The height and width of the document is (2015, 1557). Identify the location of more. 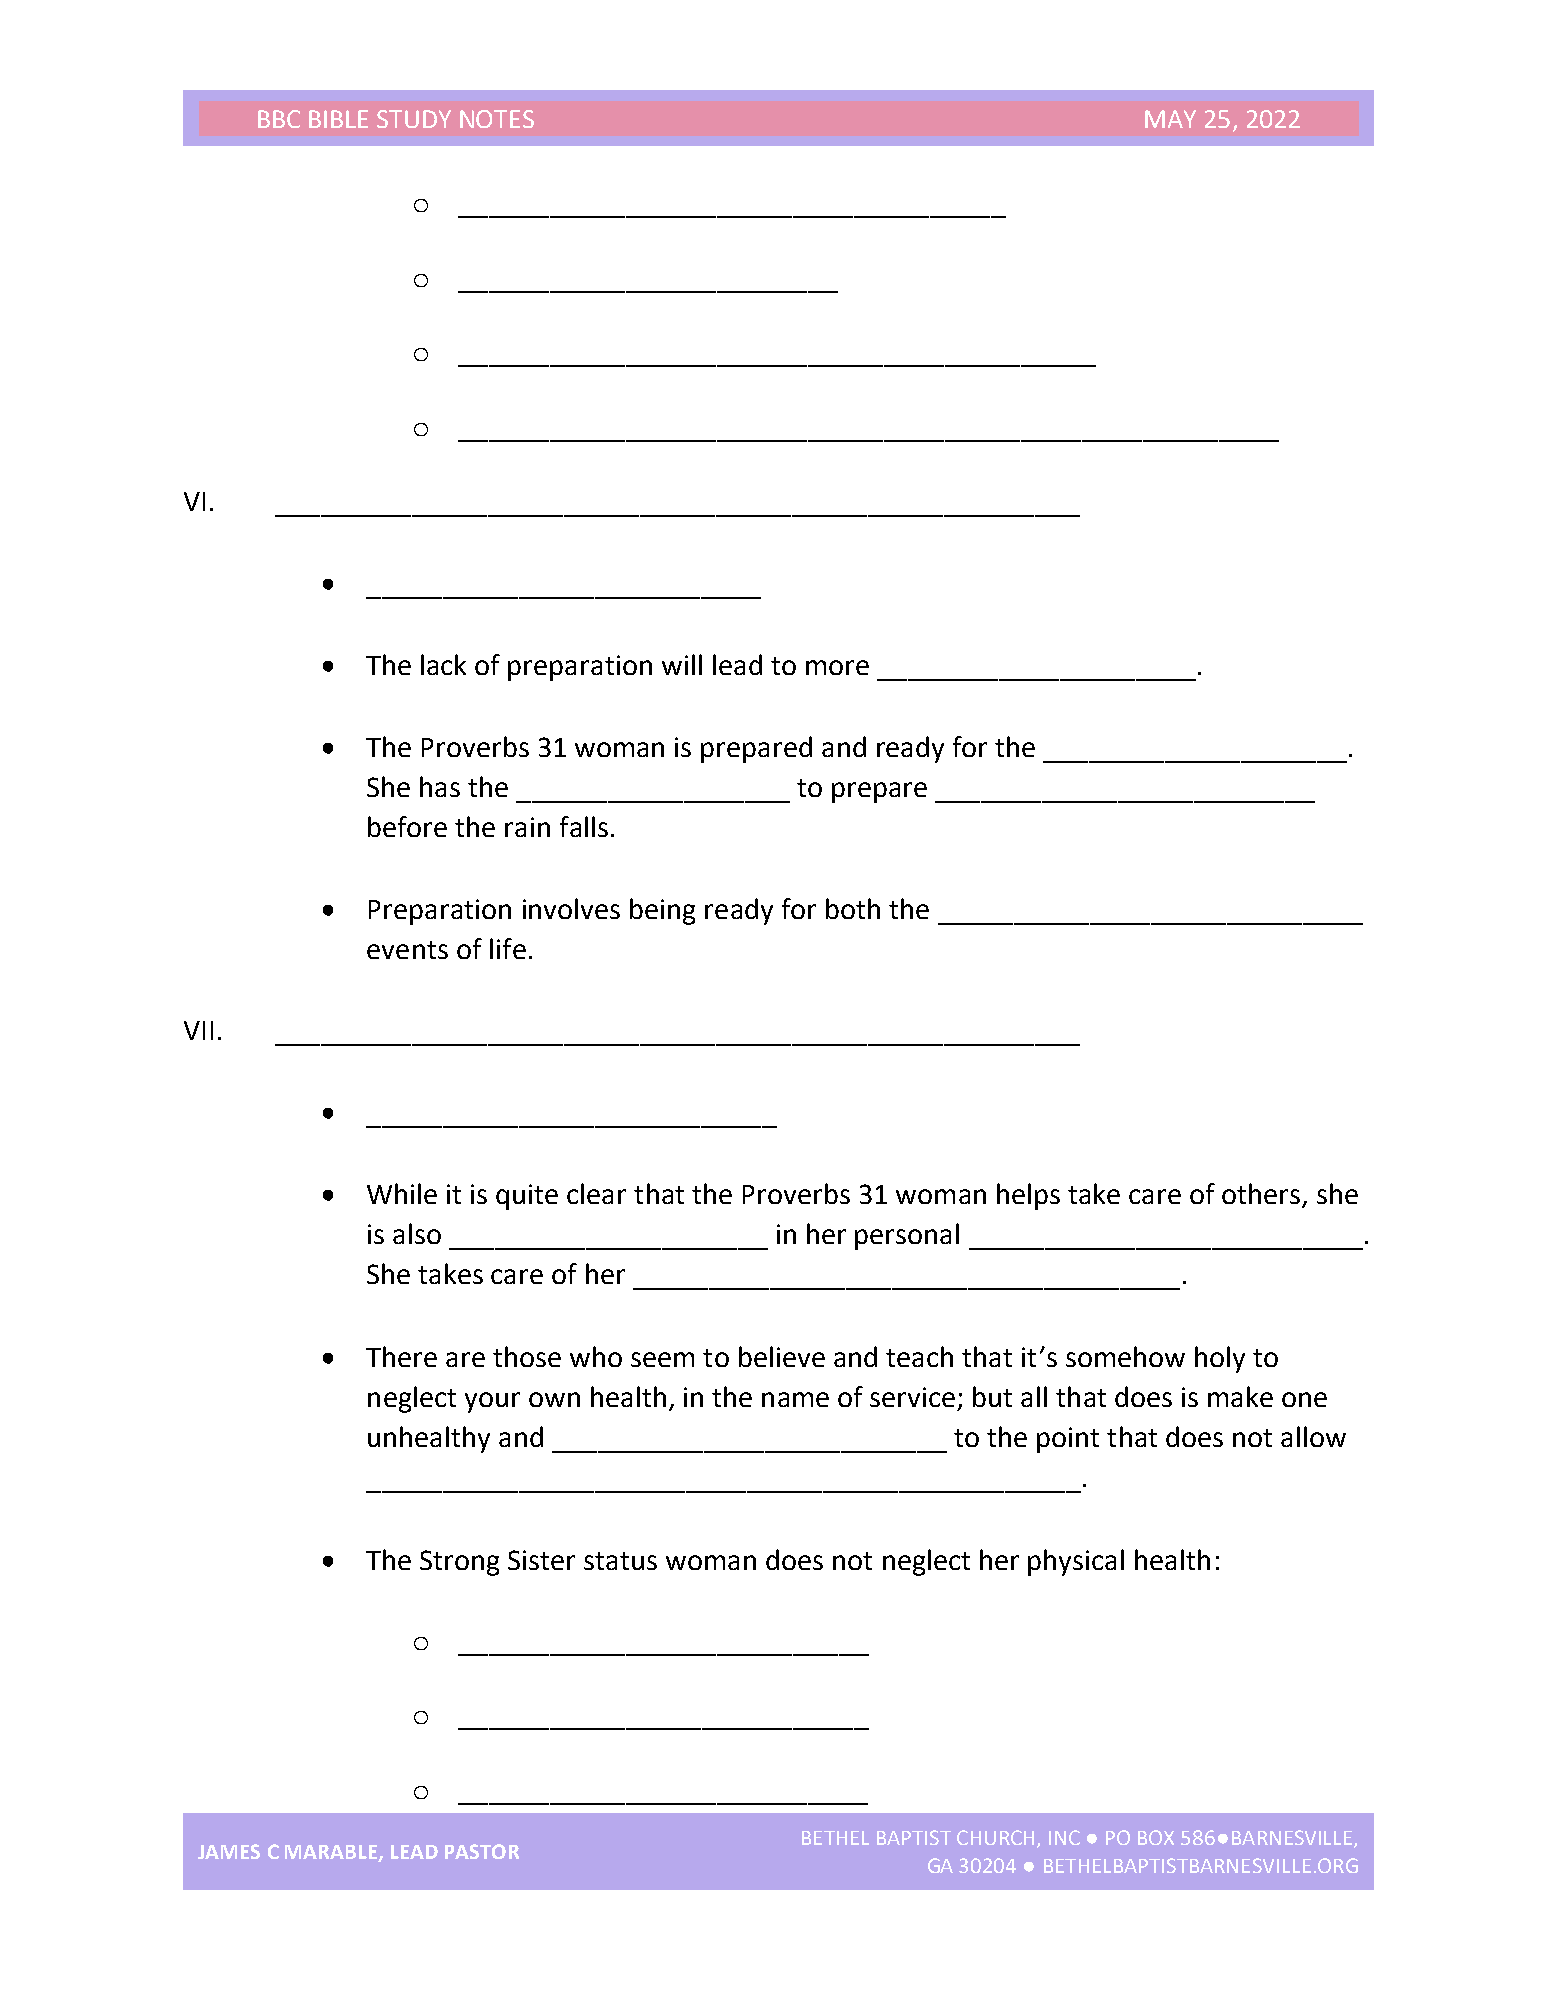
(837, 667).
